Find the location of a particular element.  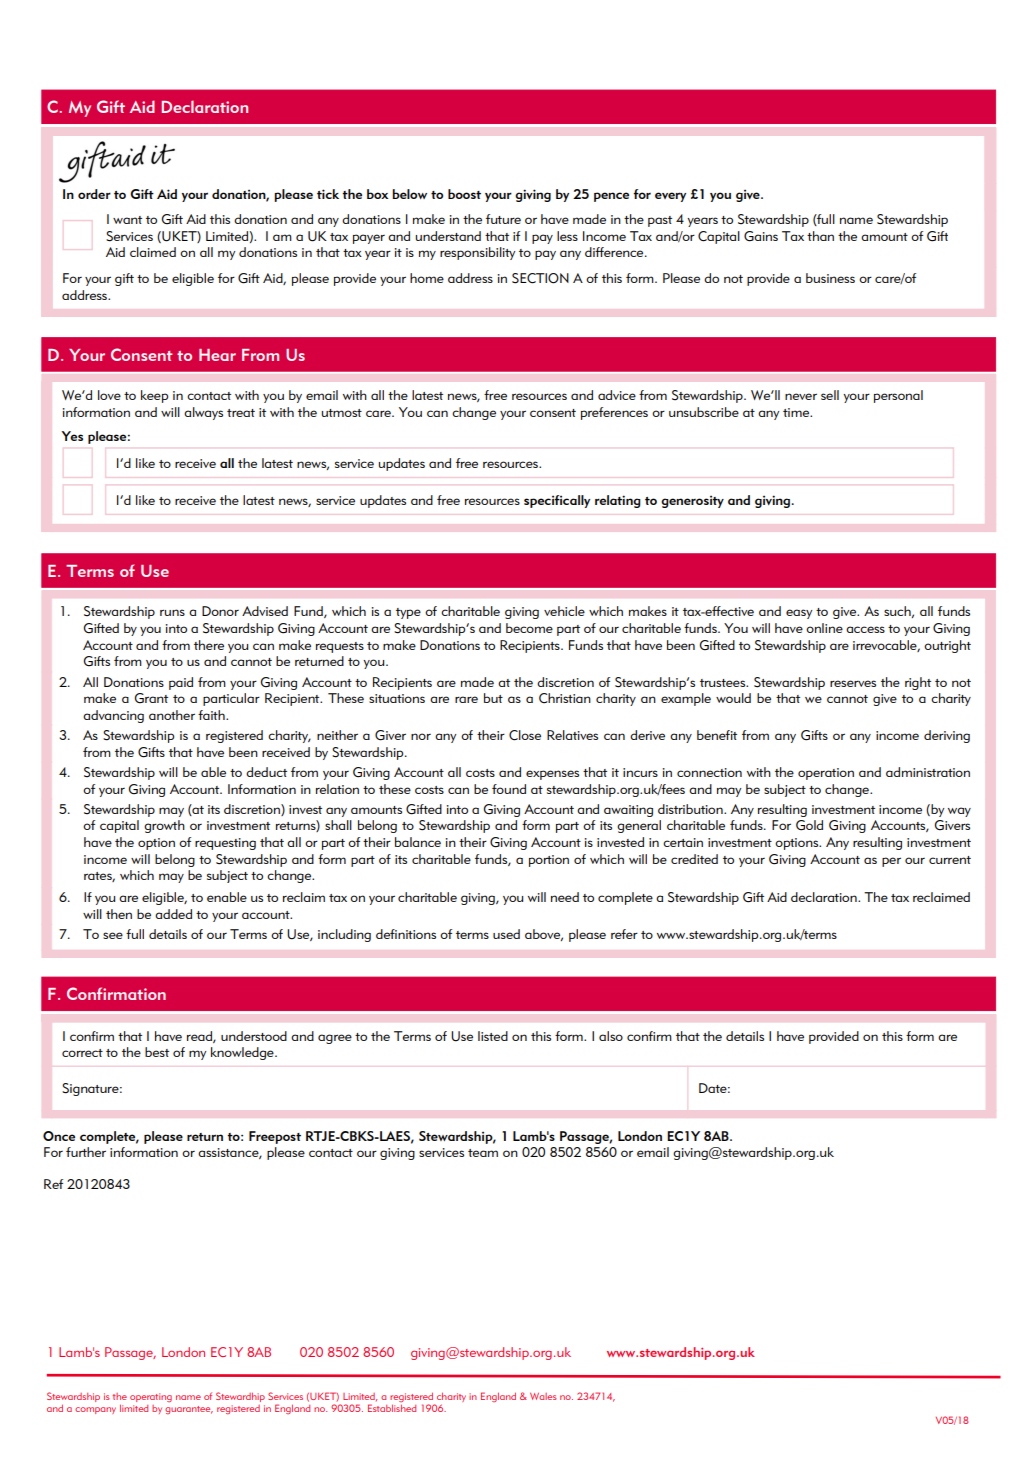

future is located at coordinates (503, 219).
